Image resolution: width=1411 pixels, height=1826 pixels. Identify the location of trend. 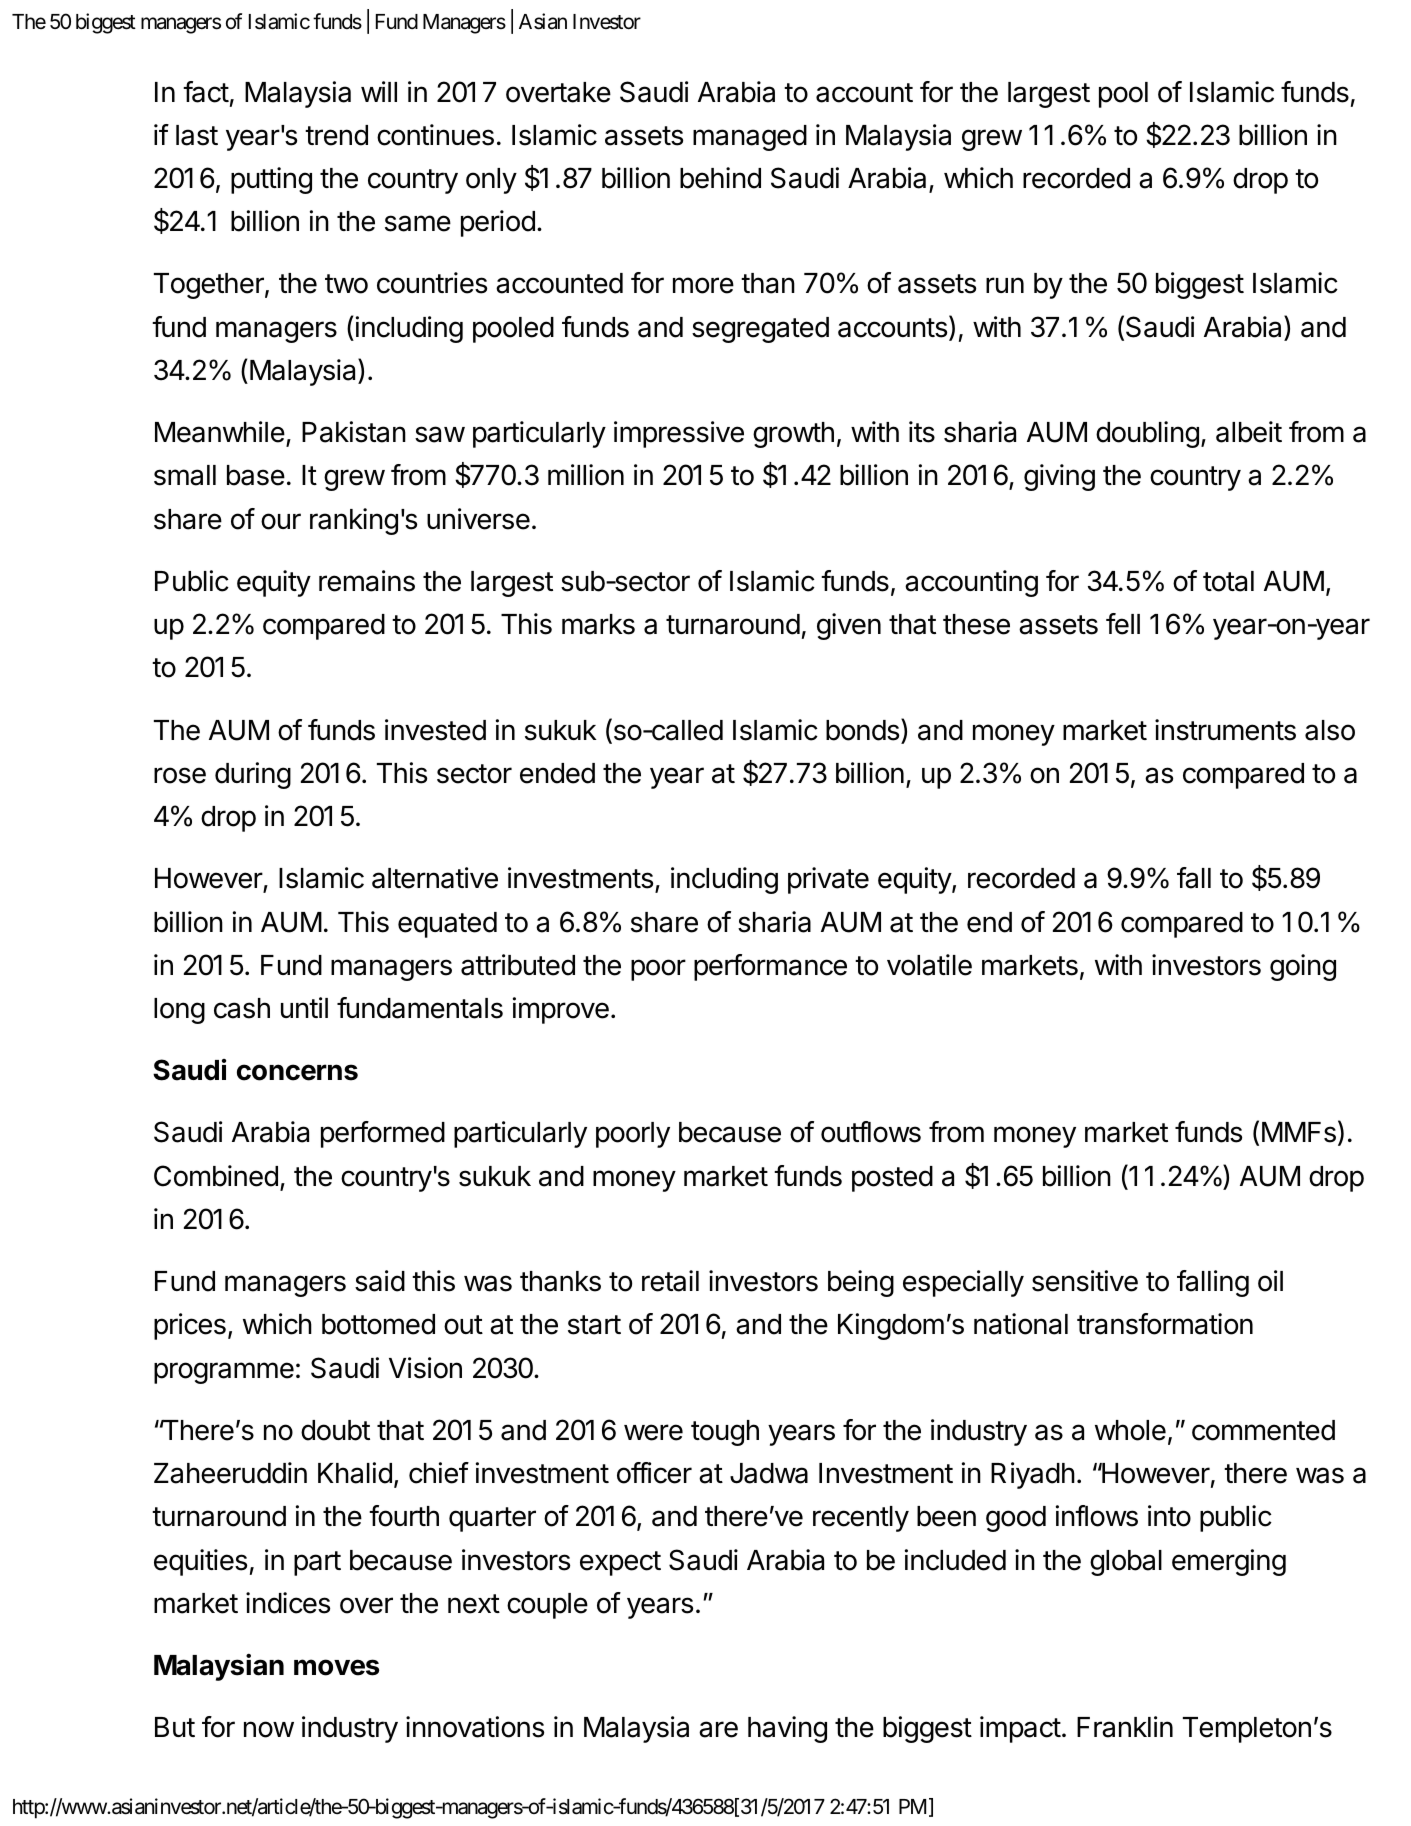
(336, 135).
